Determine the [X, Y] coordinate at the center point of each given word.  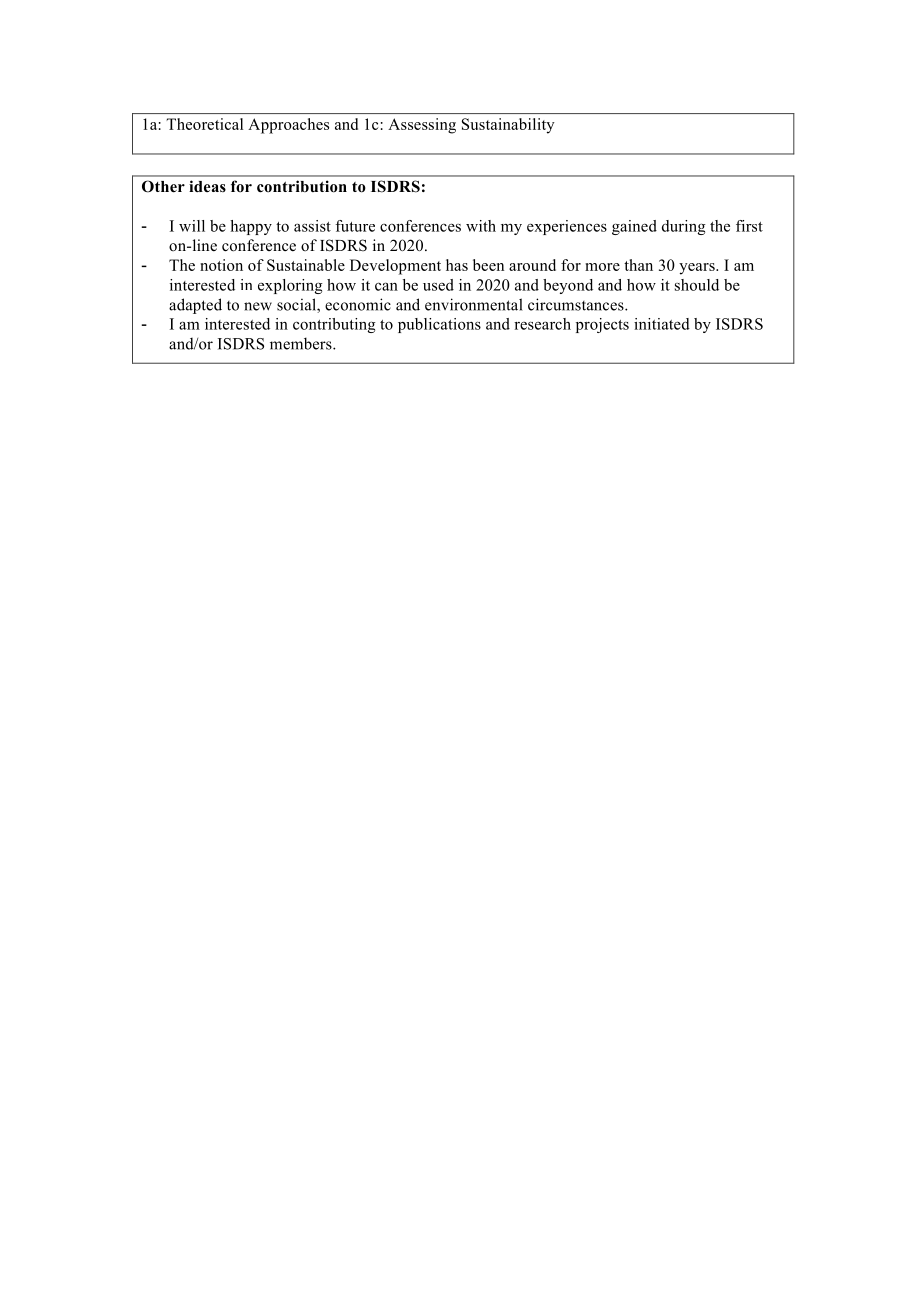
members [302, 343]
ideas [207, 186]
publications [439, 325]
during [684, 227]
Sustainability [508, 126]
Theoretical [204, 124]
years [698, 269]
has [457, 265]
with [481, 226]
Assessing [422, 126]
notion [221, 265]
